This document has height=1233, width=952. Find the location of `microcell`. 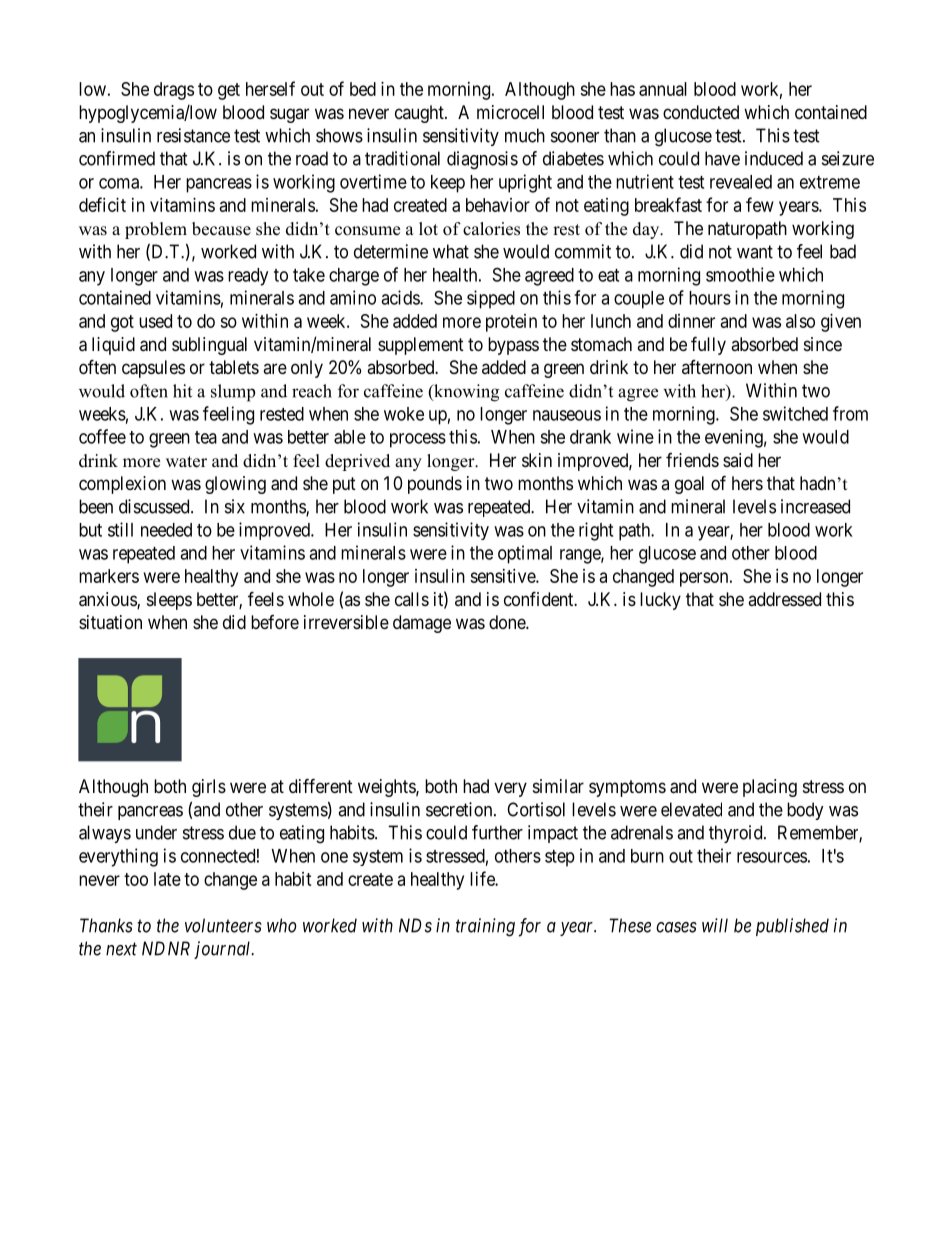

microcell is located at coordinates (510, 112).
